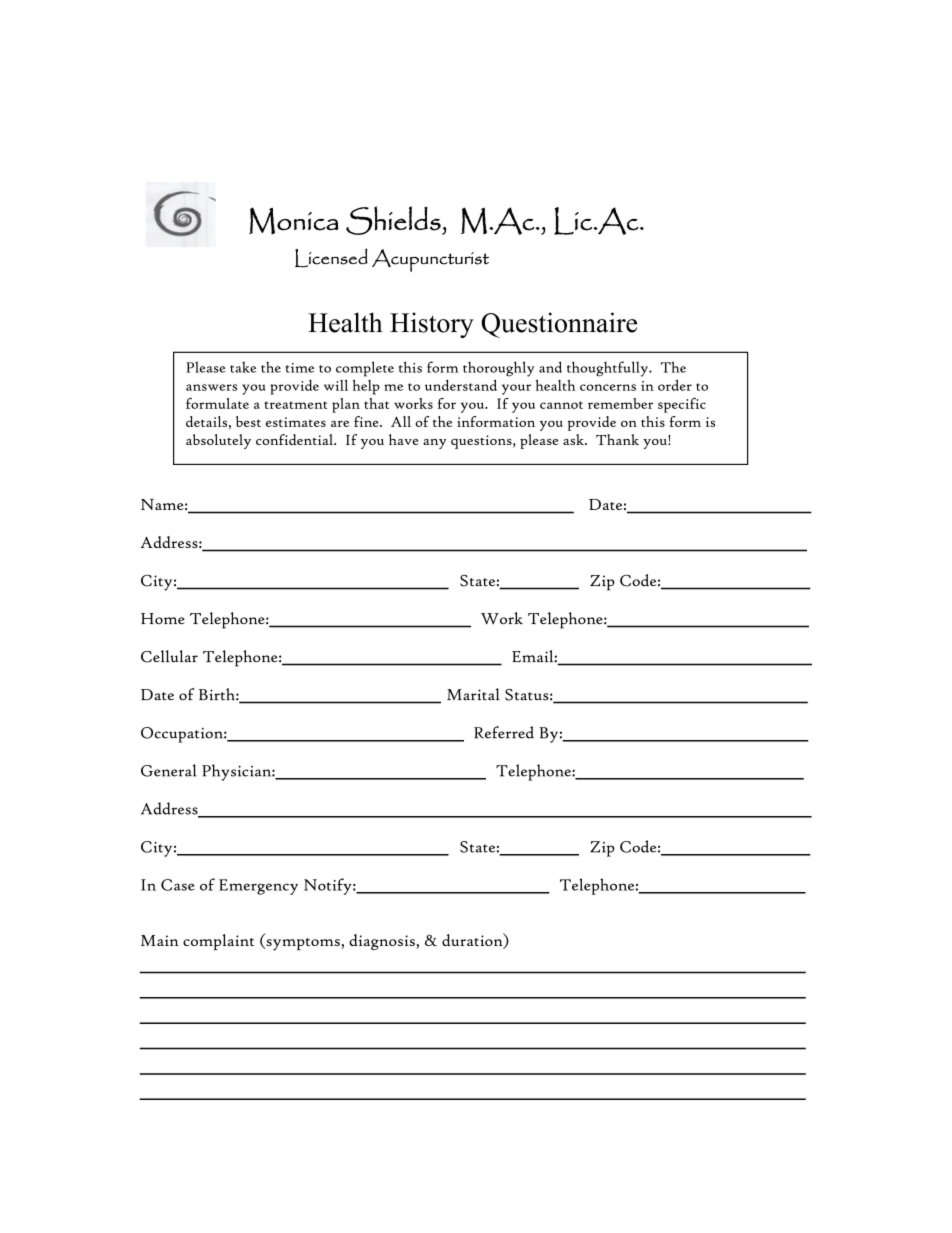 The image size is (952, 1233). I want to click on Acupuncturist, so click(430, 260).
